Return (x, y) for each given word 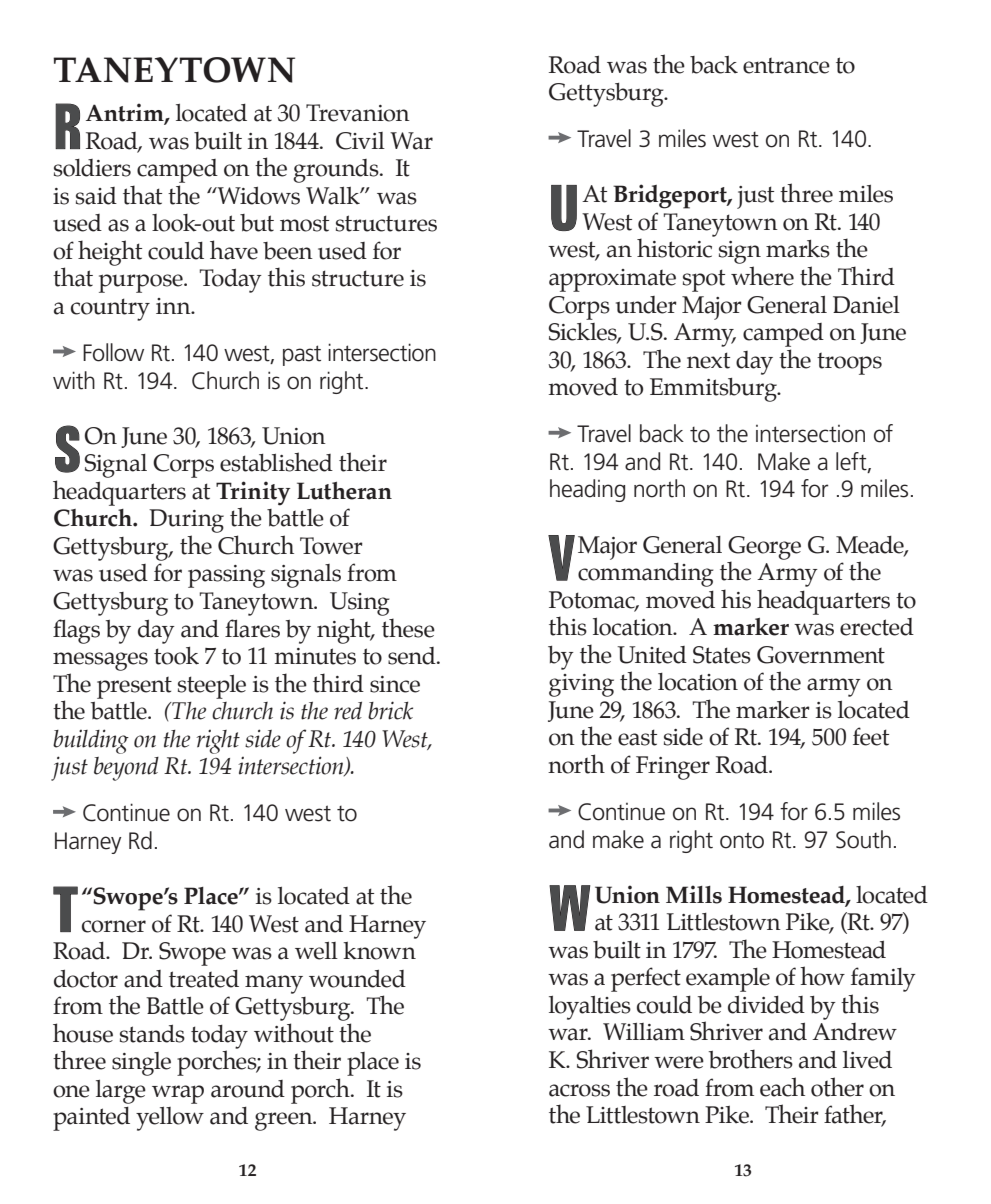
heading (587, 490)
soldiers (92, 168)
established (276, 462)
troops (849, 364)
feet (871, 736)
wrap (178, 1094)
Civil (360, 141)
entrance (786, 66)
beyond (126, 769)
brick (390, 710)
